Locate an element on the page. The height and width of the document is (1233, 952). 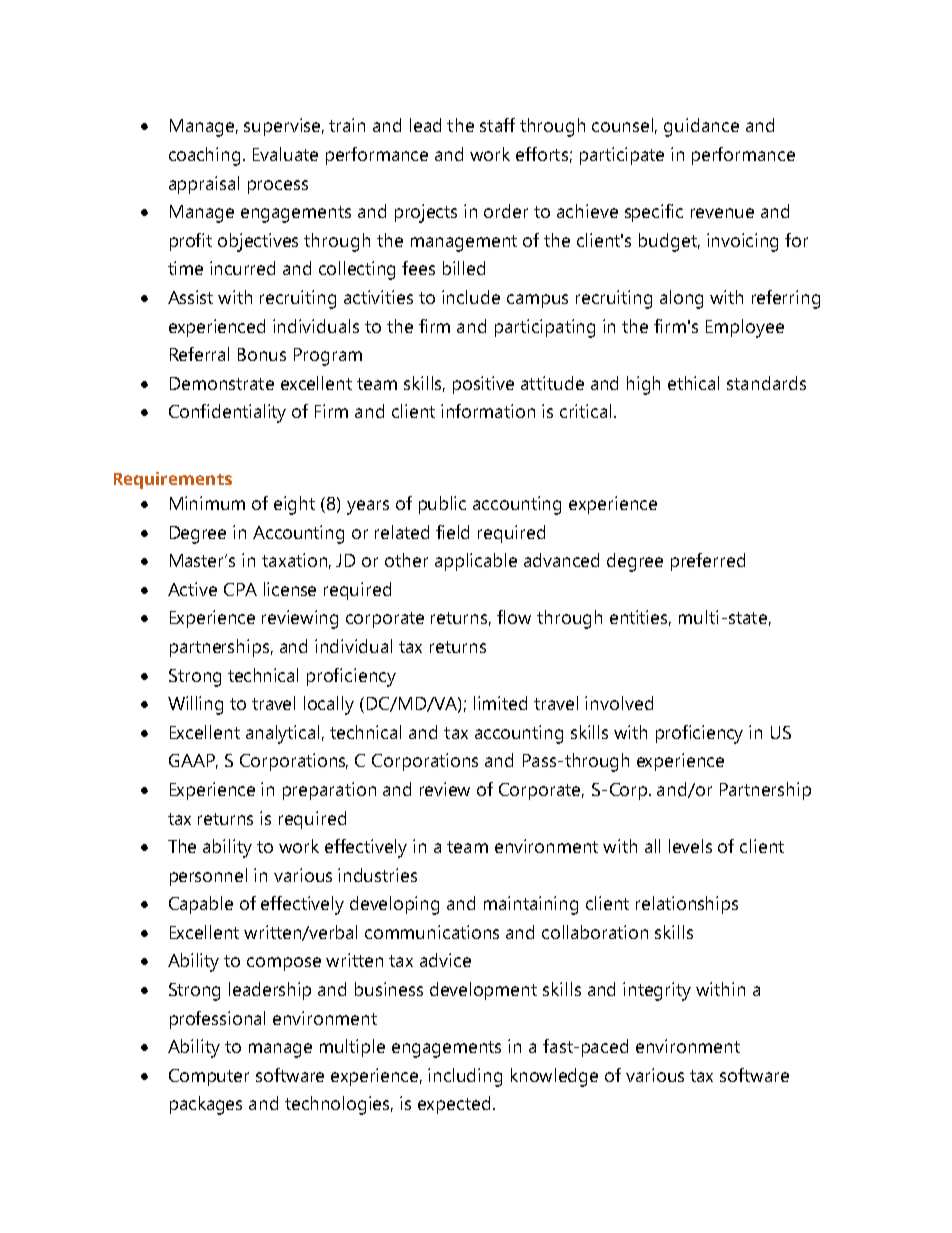
levels is located at coordinates (690, 846).
